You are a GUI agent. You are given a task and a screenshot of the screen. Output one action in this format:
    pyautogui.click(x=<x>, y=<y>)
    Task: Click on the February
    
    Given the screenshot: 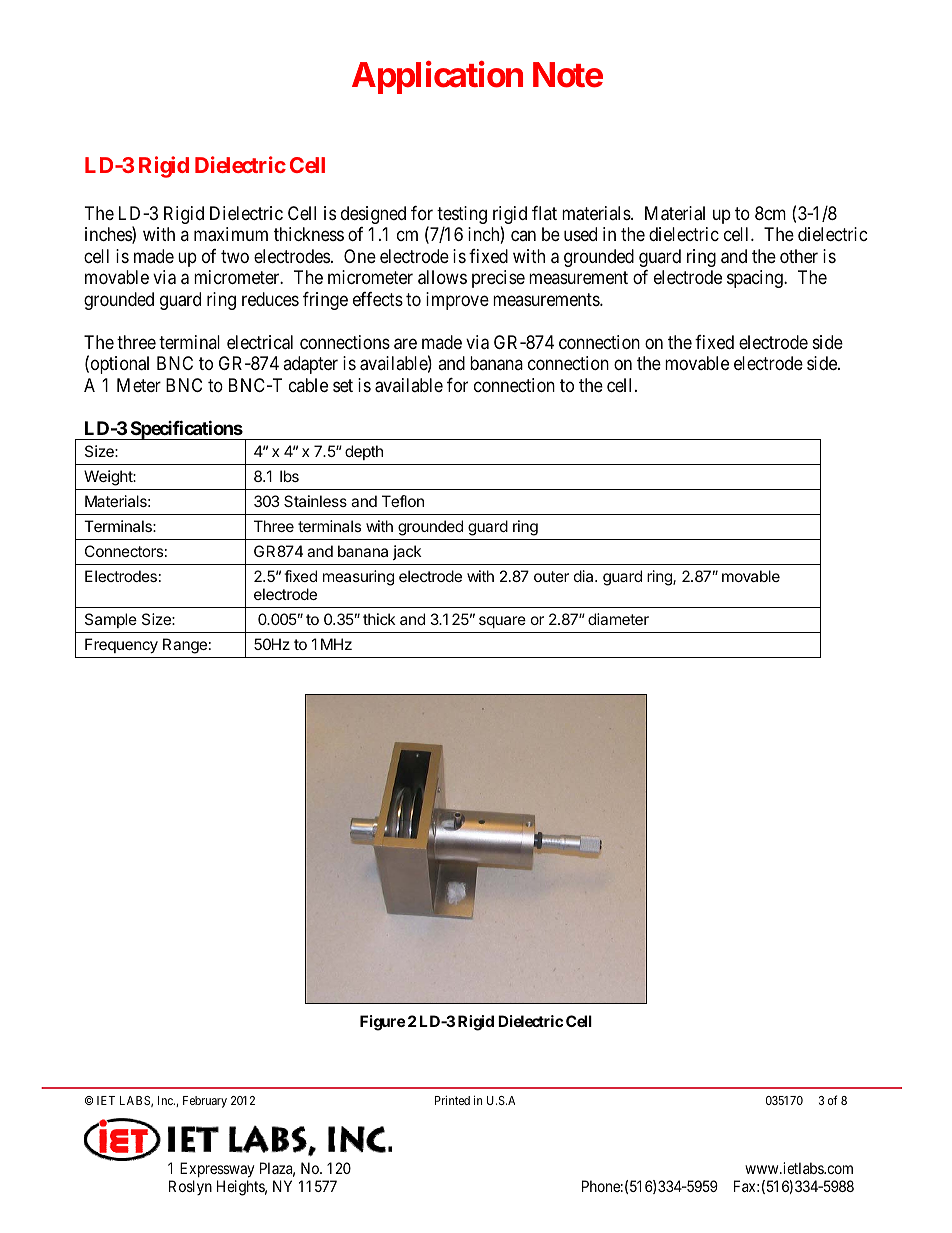 What is the action you would take?
    pyautogui.click(x=205, y=1102)
